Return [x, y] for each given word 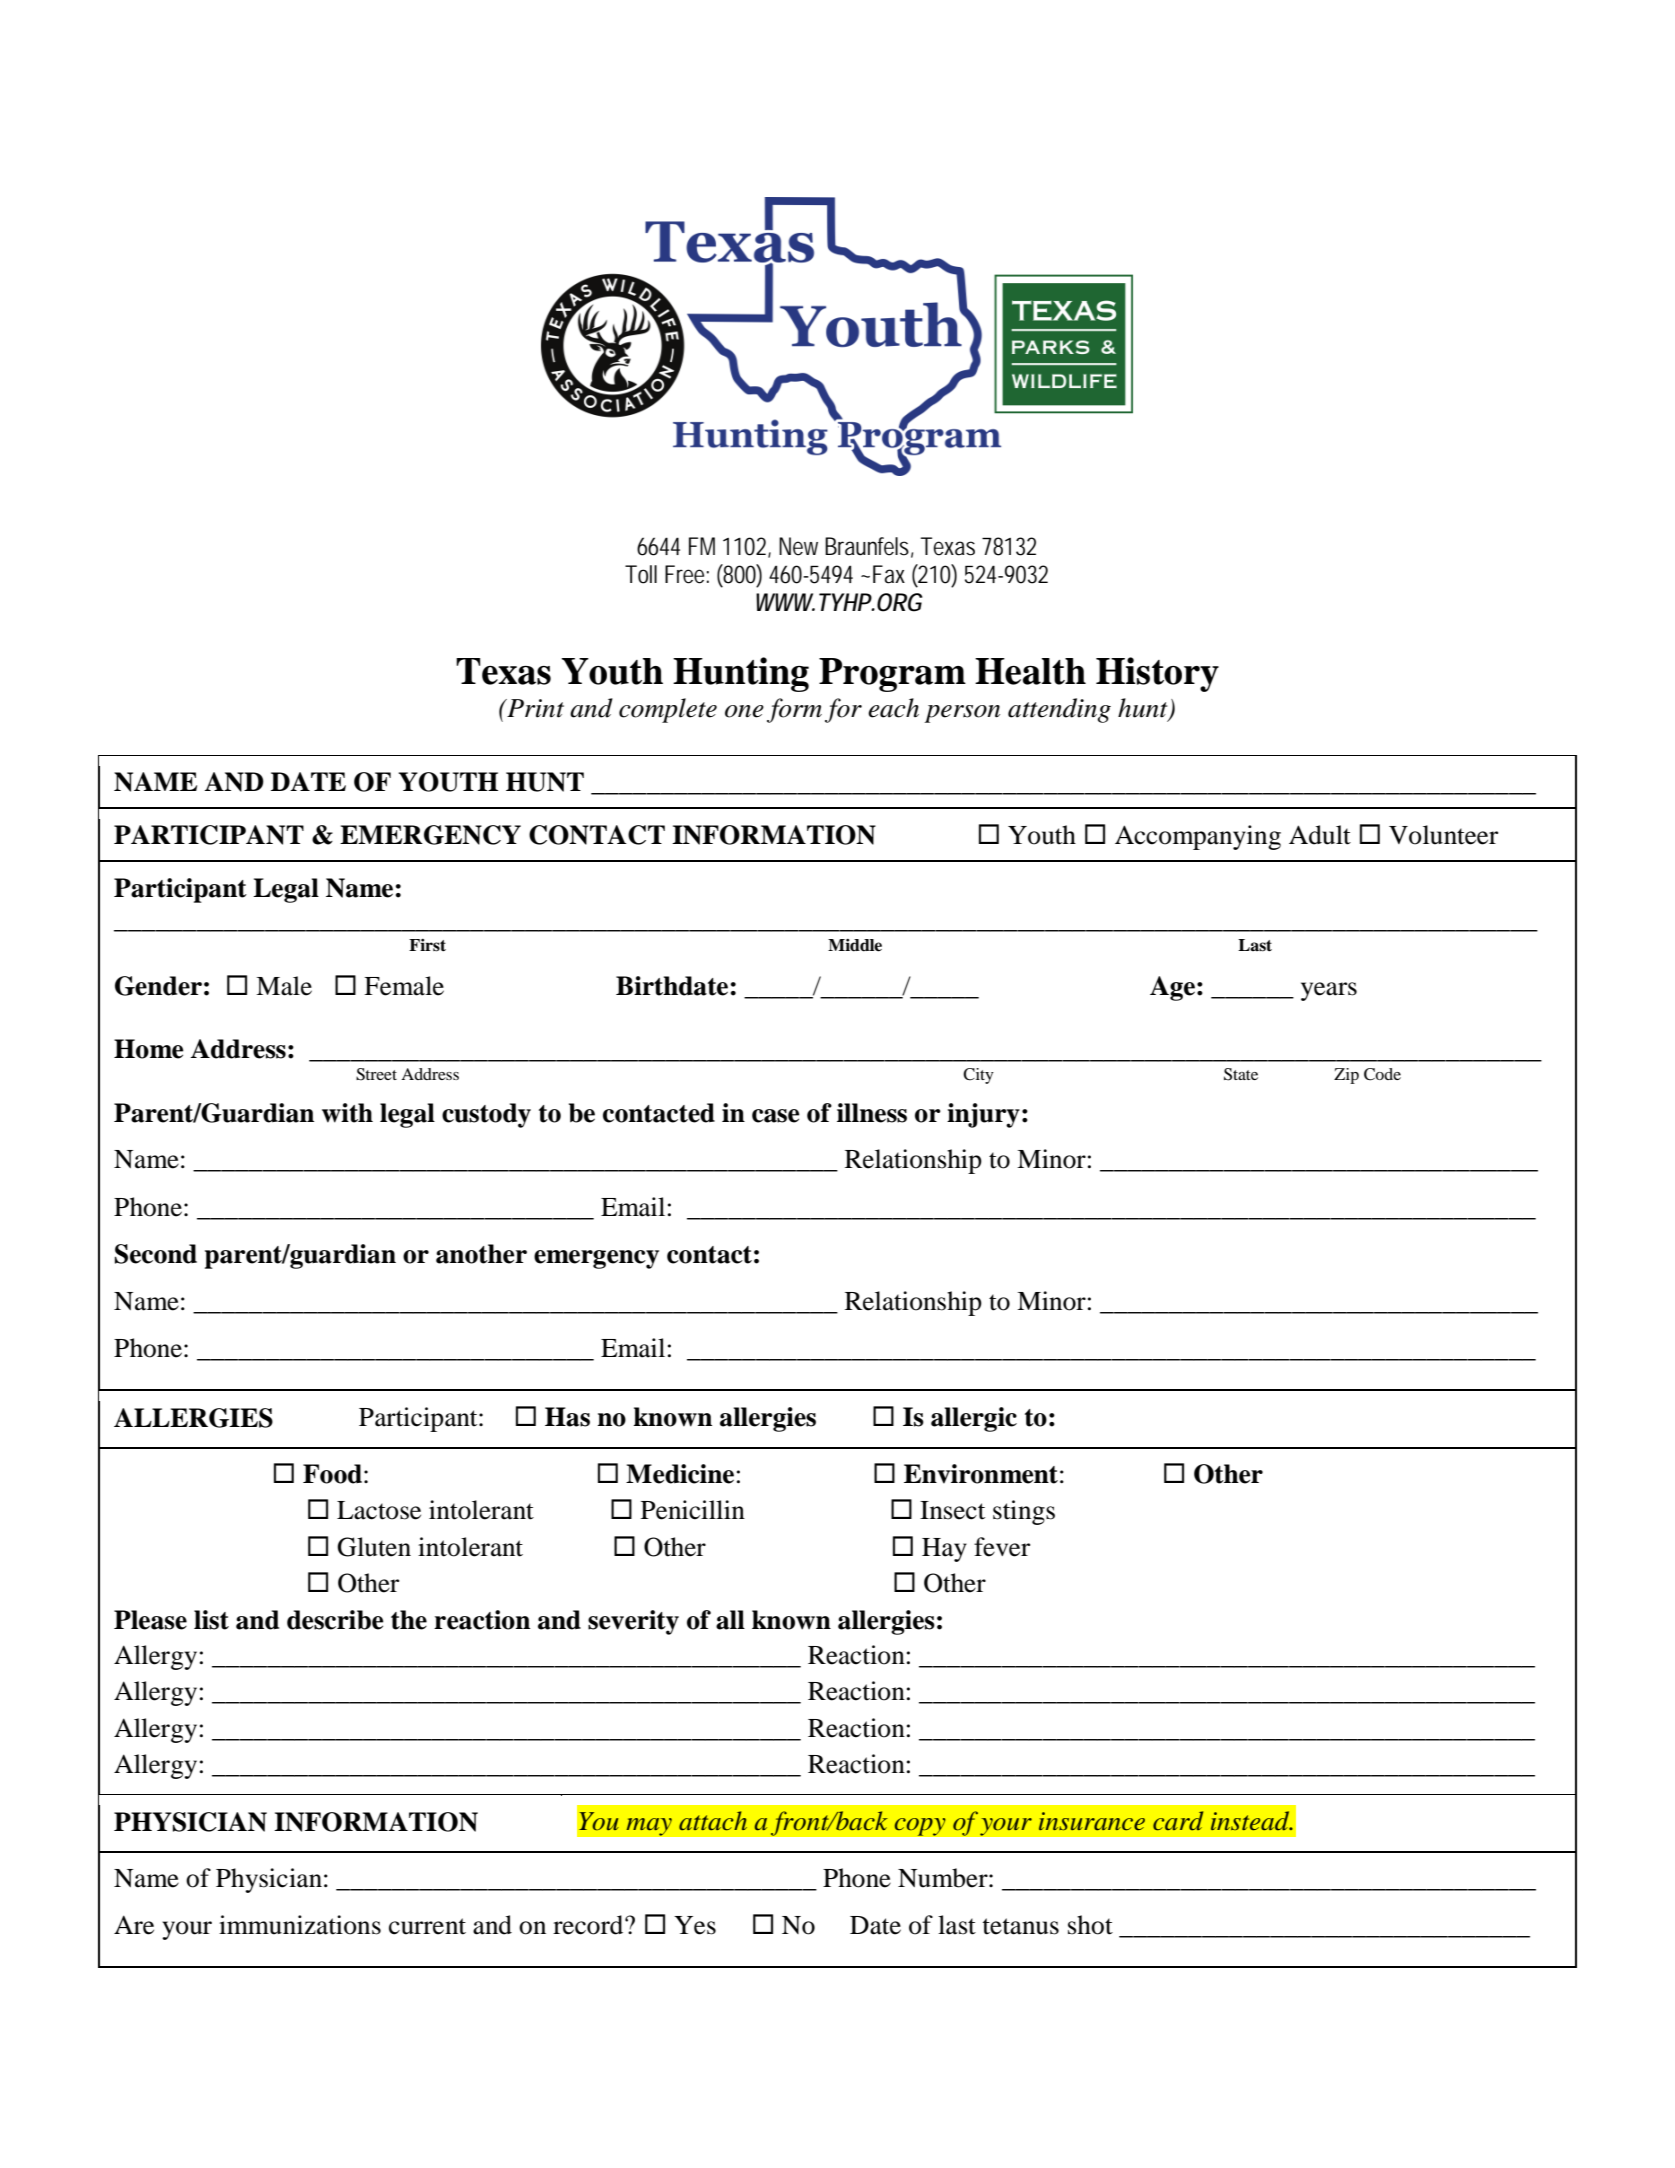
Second [156, 1254]
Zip [1346, 1076]
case [776, 1116]
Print [534, 708]
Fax [889, 574]
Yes [695, 1925]
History [1157, 674]
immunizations [300, 1925]
